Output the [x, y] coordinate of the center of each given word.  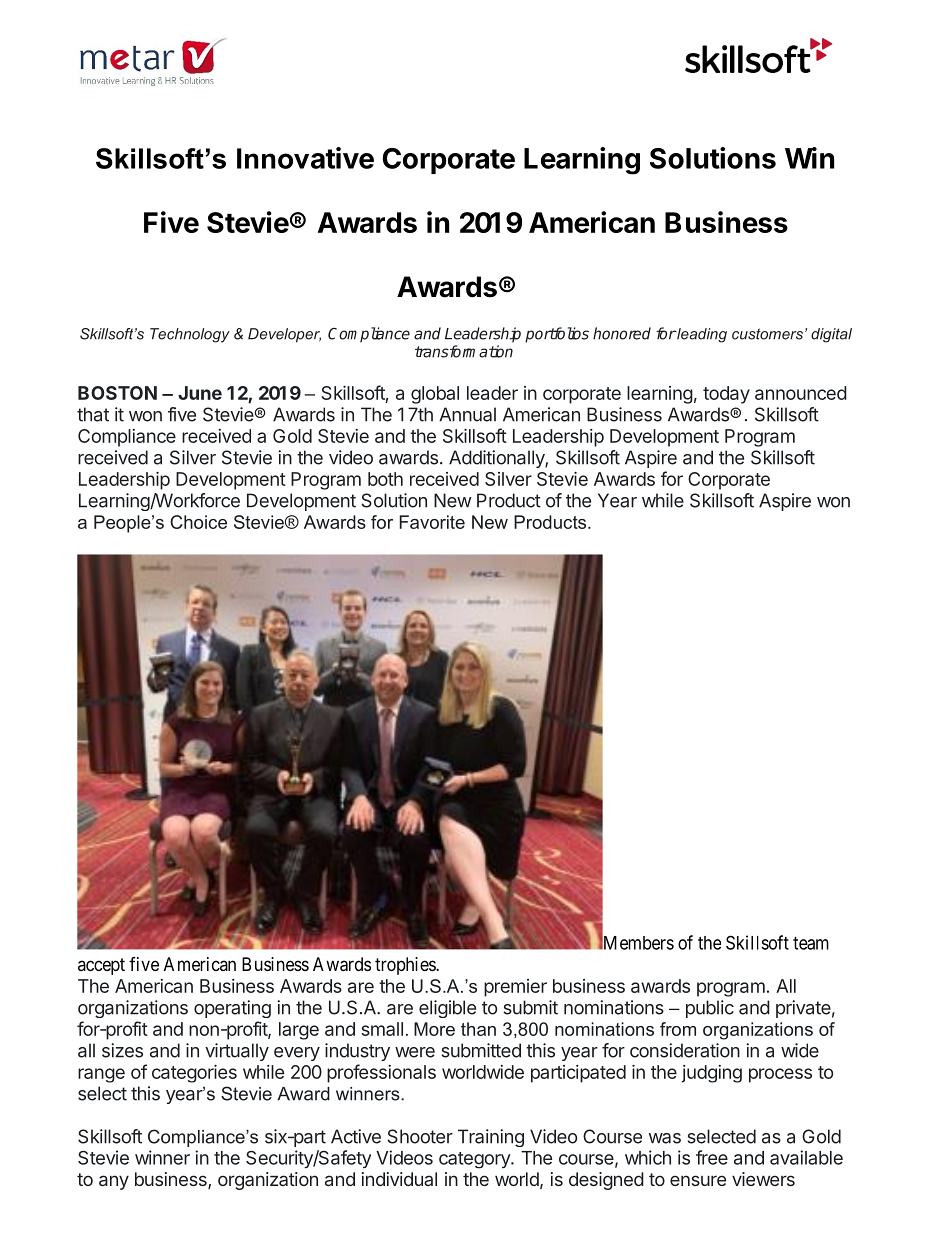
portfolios [557, 335]
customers [767, 334]
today [726, 395]
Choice [198, 522]
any [114, 1182]
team [811, 943]
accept [101, 966]
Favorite [432, 522]
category [475, 1160]
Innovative [305, 158]
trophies [406, 966]
